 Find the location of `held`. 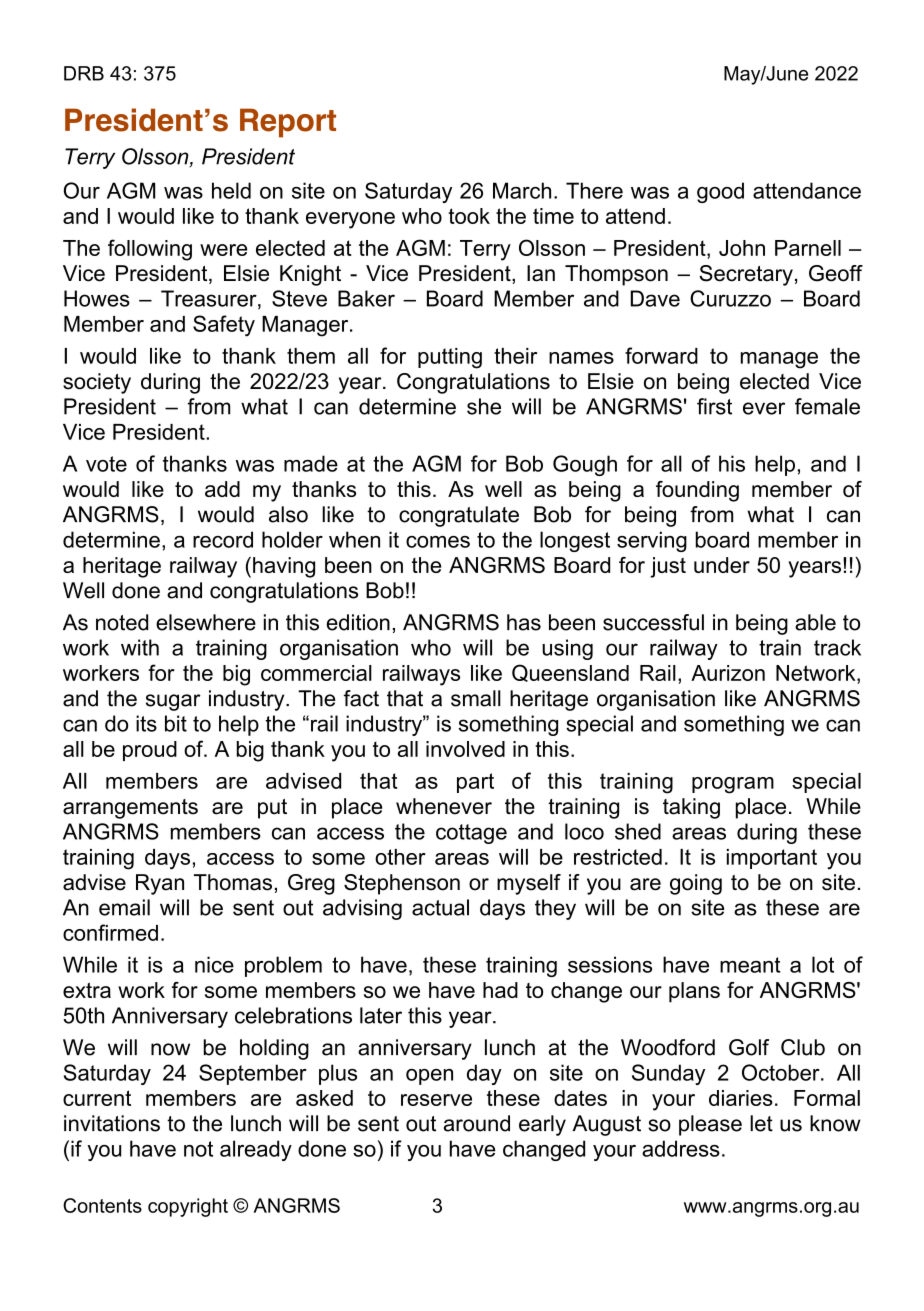

held is located at coordinates (231, 190).
